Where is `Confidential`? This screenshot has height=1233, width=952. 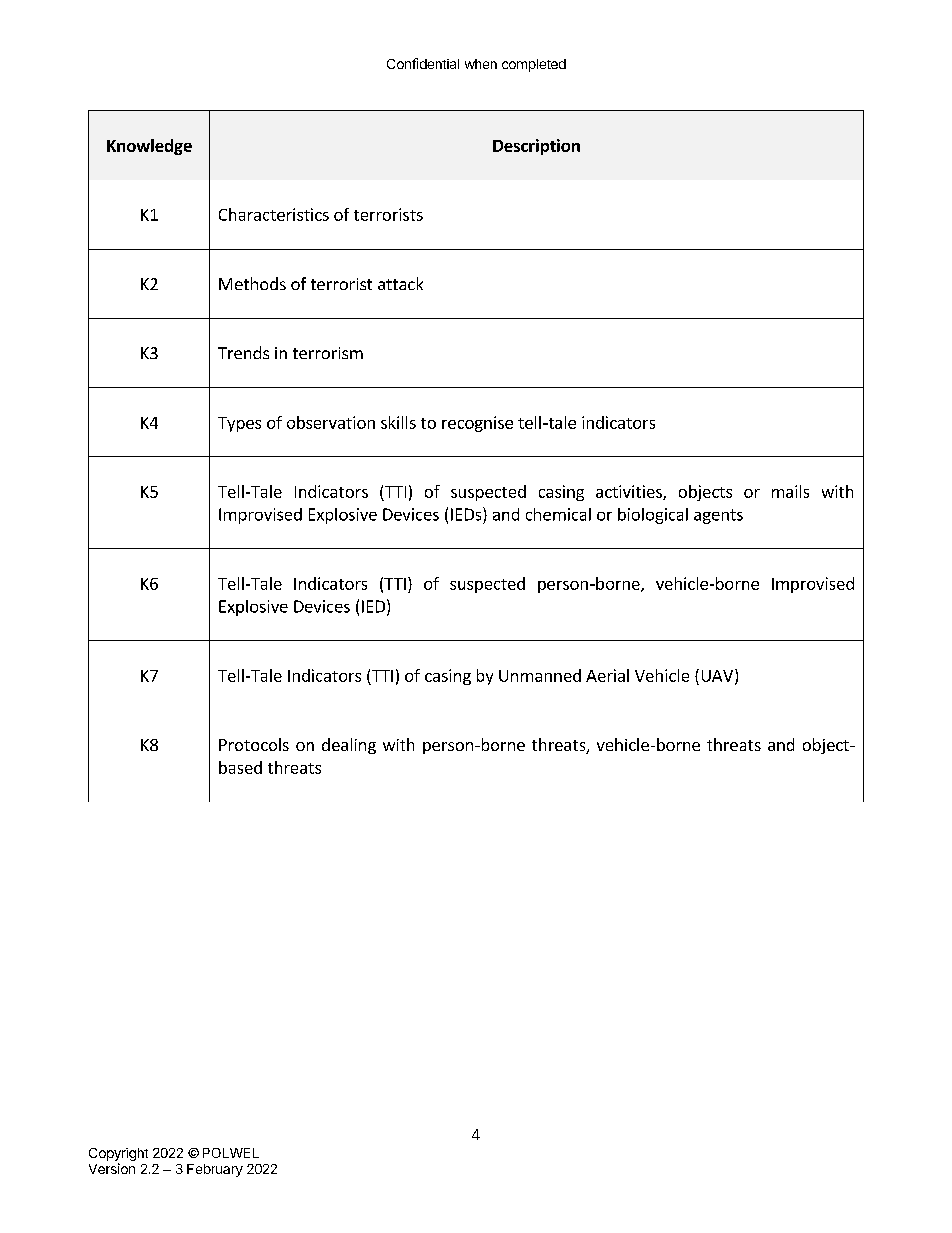 Confidential is located at coordinates (423, 63).
